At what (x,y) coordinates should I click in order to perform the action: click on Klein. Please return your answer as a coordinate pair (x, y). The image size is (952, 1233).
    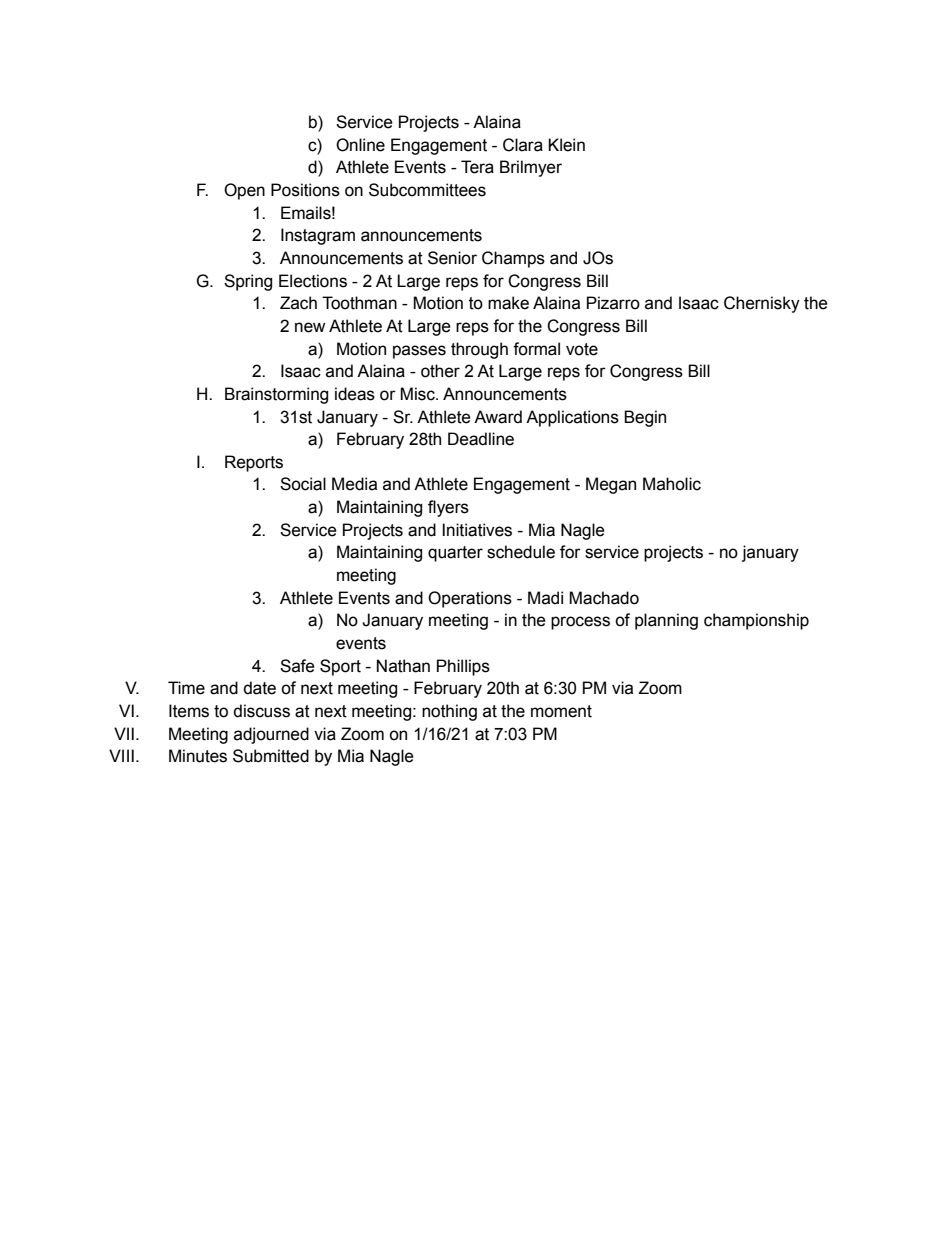
    Looking at the image, I should click on (566, 145).
